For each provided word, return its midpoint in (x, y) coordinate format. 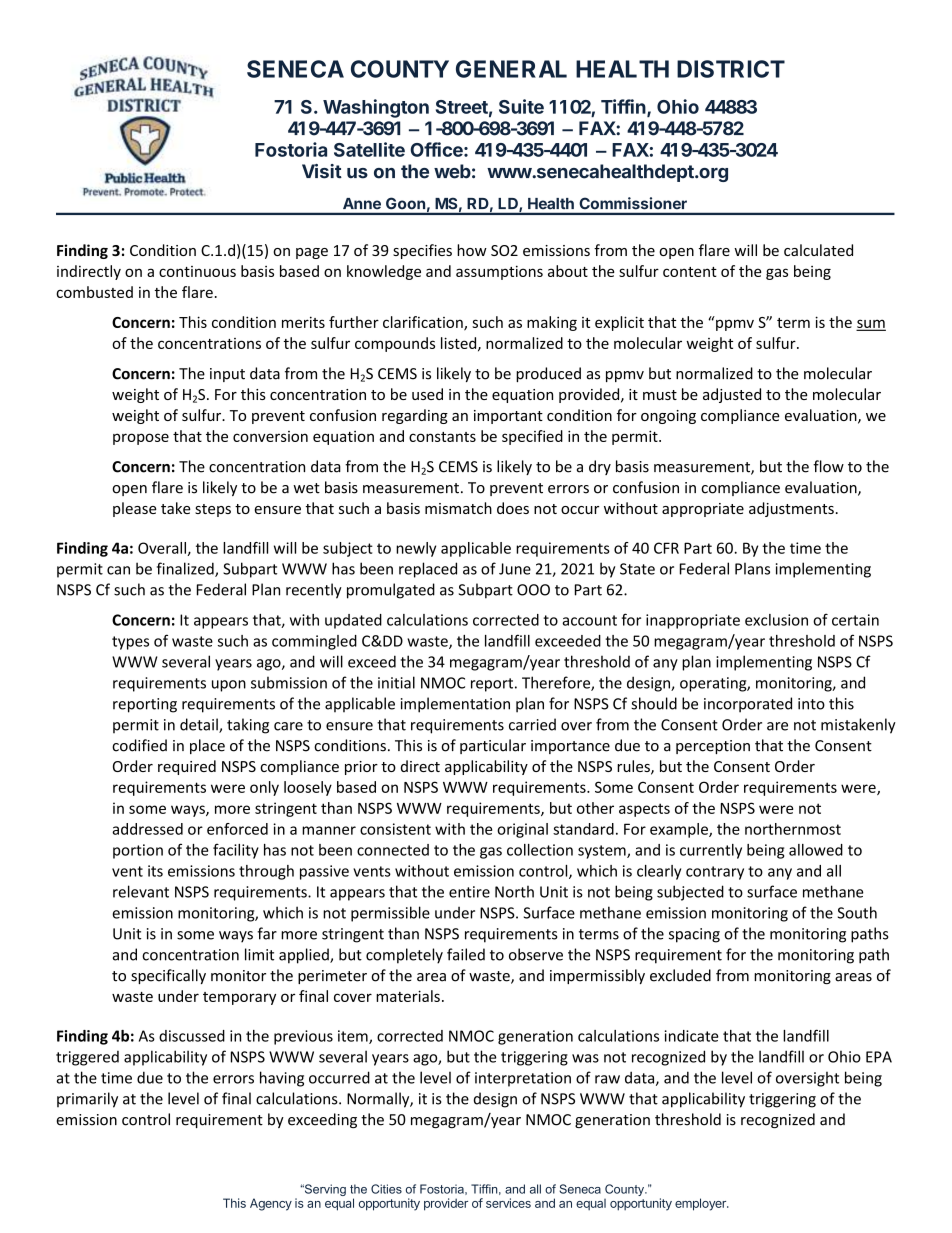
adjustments (791, 509)
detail (200, 725)
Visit (322, 171)
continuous (197, 271)
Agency (271, 1204)
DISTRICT (731, 69)
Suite (521, 106)
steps (213, 510)
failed (466, 954)
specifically (168, 976)
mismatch (458, 508)
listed (460, 344)
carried (532, 724)
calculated (818, 250)
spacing (694, 935)
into (811, 704)
